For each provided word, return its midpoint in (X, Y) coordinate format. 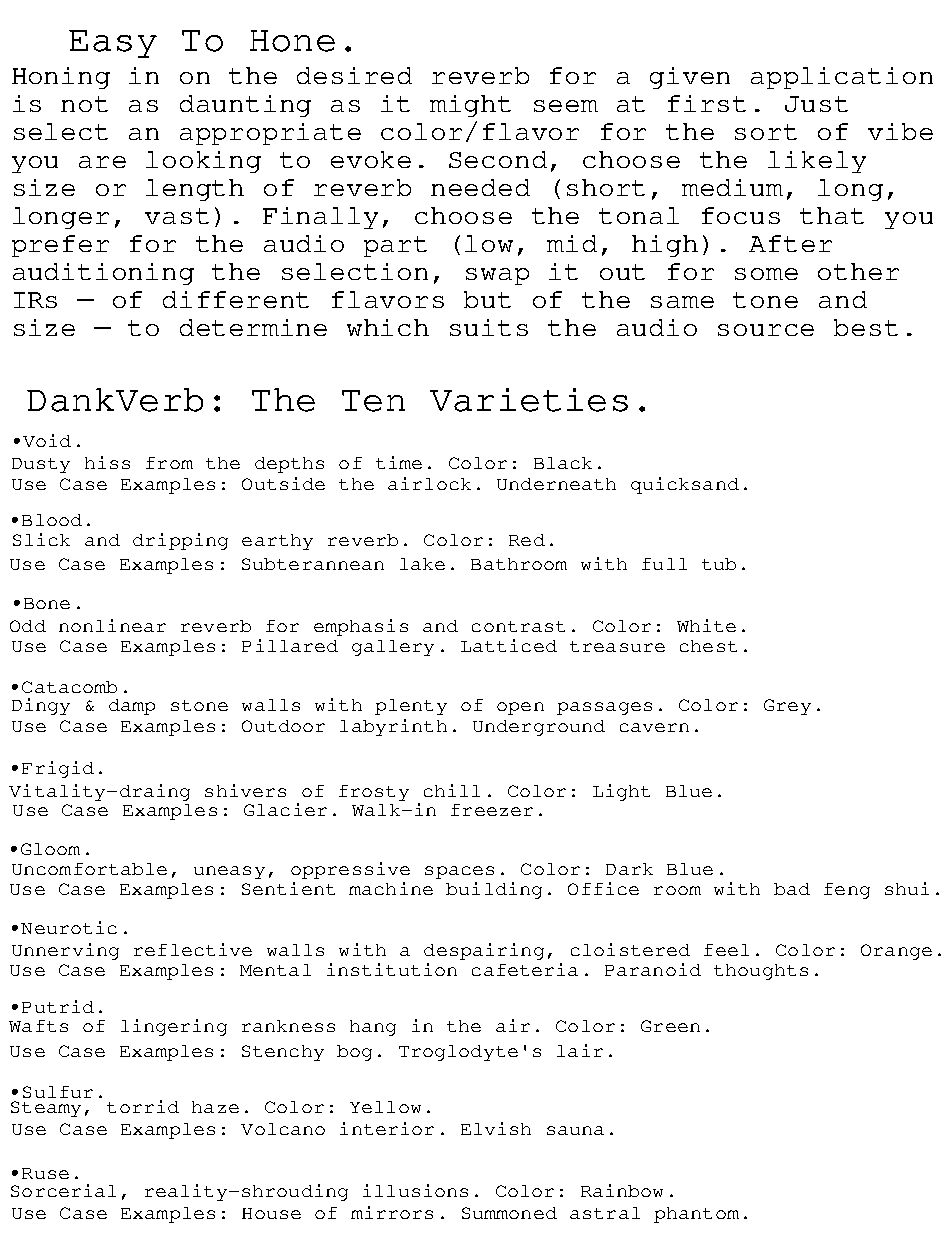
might (470, 106)
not (84, 104)
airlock (429, 483)
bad (792, 889)
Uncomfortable (89, 869)
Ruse (45, 1173)
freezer (492, 810)
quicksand (685, 485)
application (842, 78)
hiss (107, 462)
